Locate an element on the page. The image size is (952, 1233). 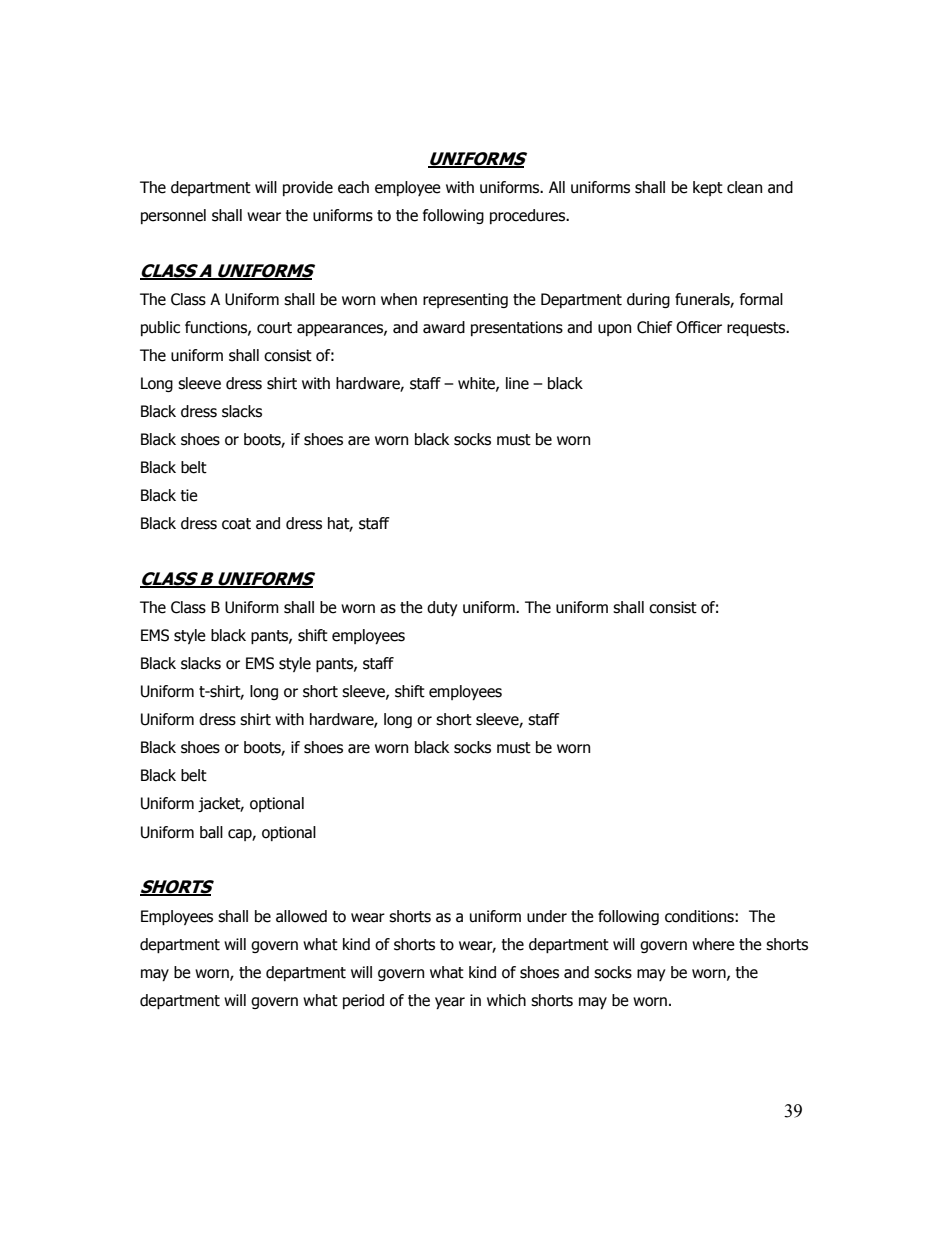
kept is located at coordinates (708, 188).
